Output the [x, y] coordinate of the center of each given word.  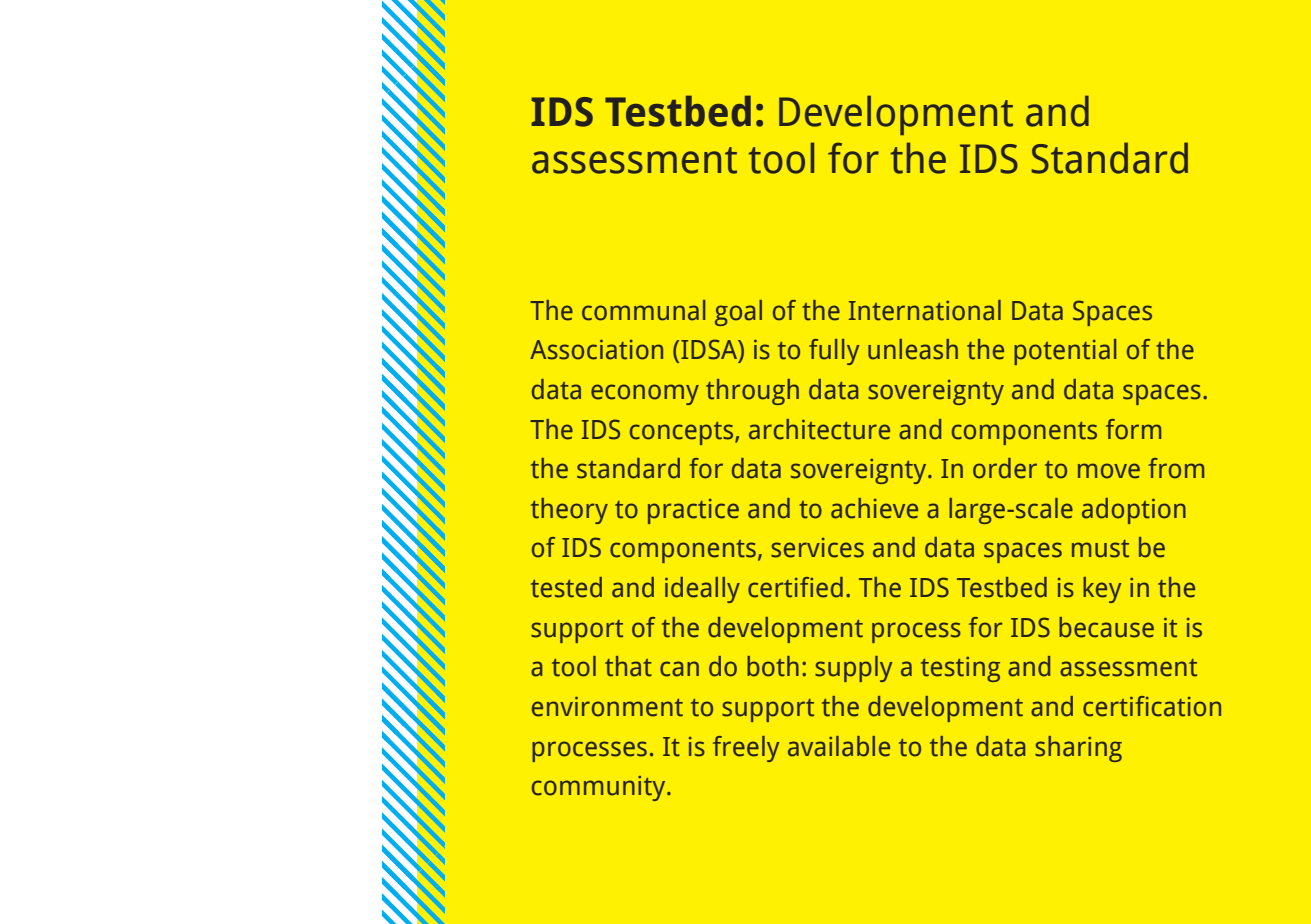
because [1106, 627]
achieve [874, 508]
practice [693, 511]
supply [853, 669]
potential [1065, 352]
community [600, 788]
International [925, 310]
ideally [702, 590]
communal [643, 310]
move [1109, 471]
